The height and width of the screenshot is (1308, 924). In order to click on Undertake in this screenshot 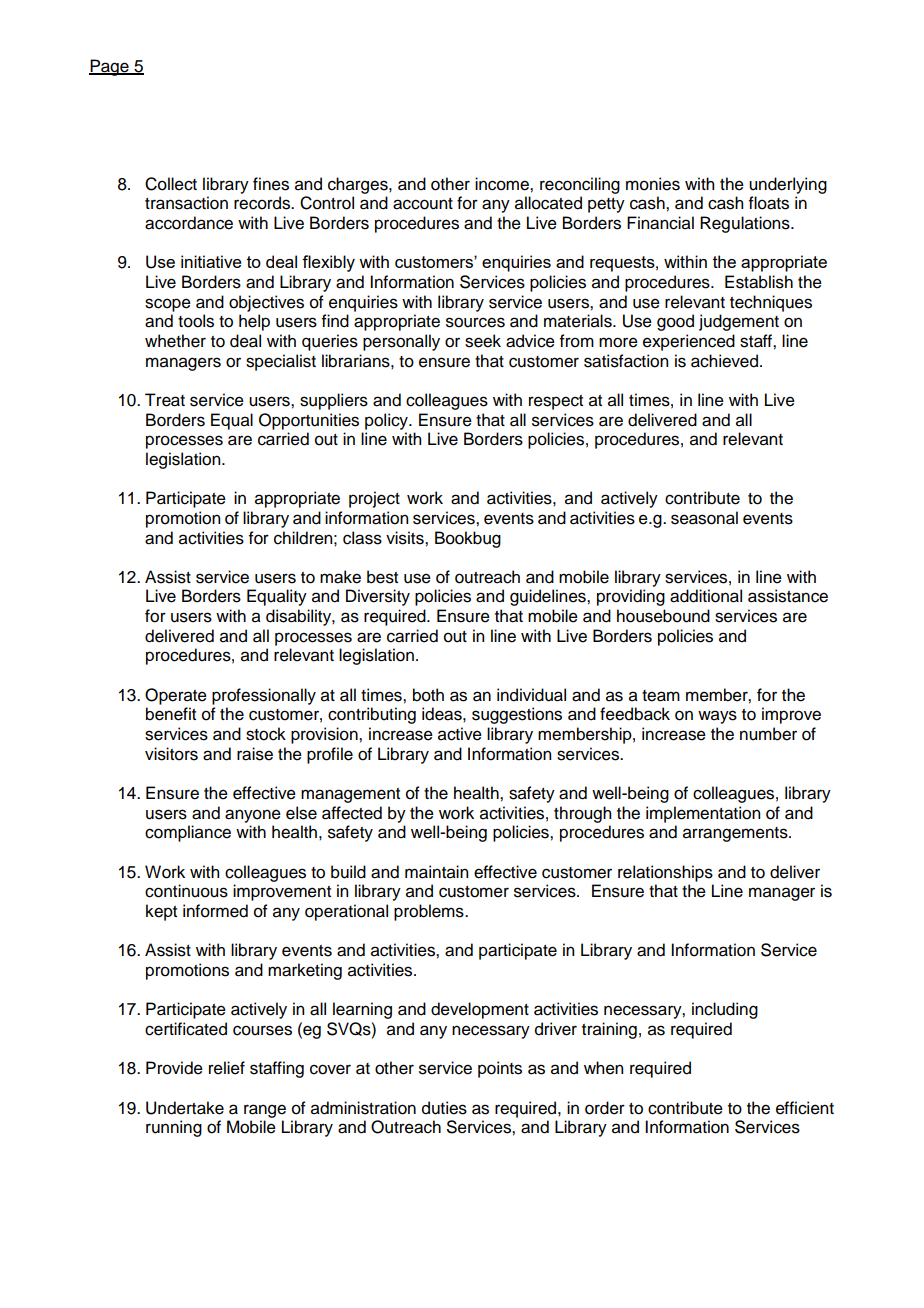, I will do `click(185, 1108)`.
